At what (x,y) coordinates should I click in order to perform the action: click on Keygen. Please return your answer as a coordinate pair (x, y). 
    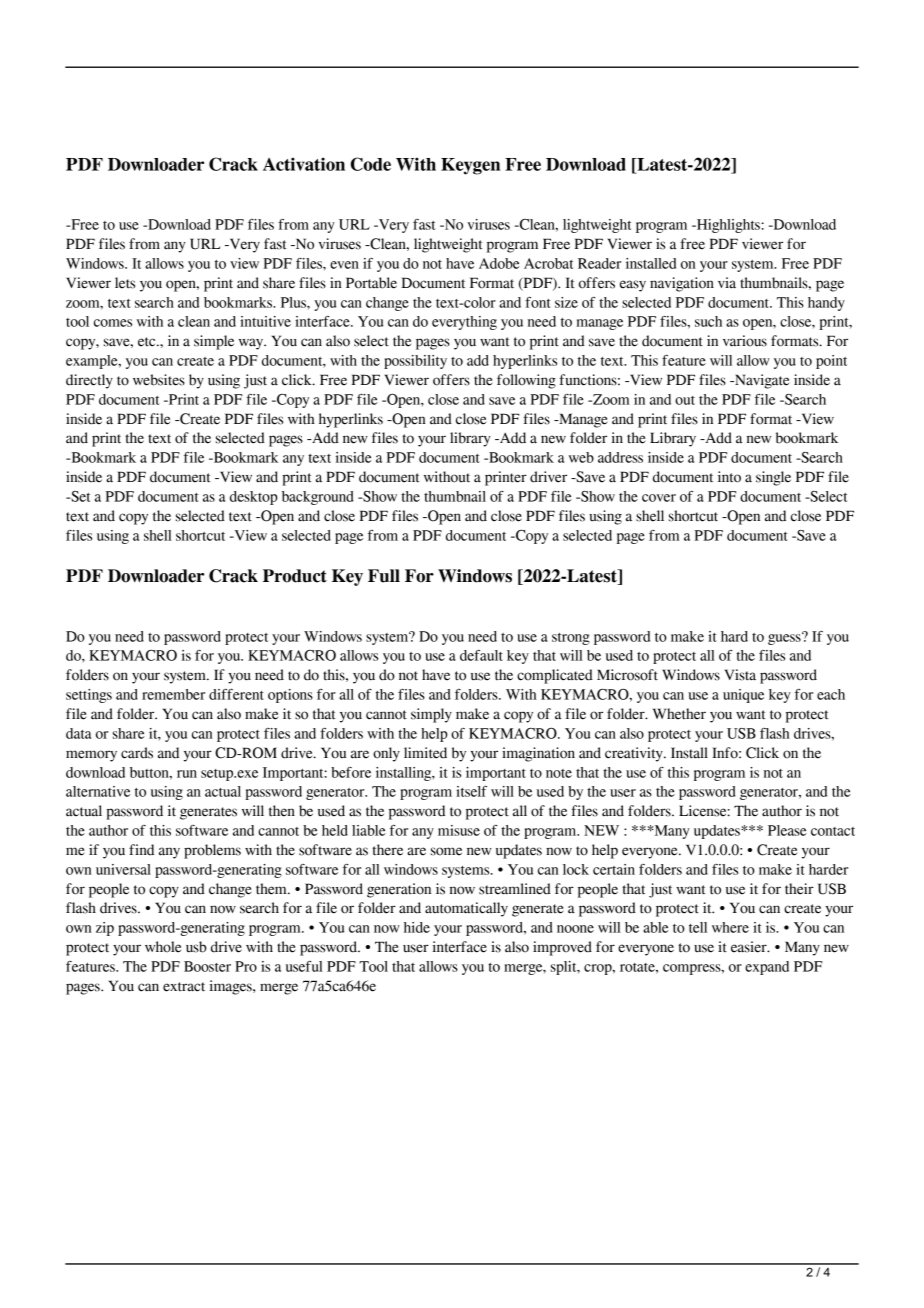
    Looking at the image, I should click on (470, 166).
